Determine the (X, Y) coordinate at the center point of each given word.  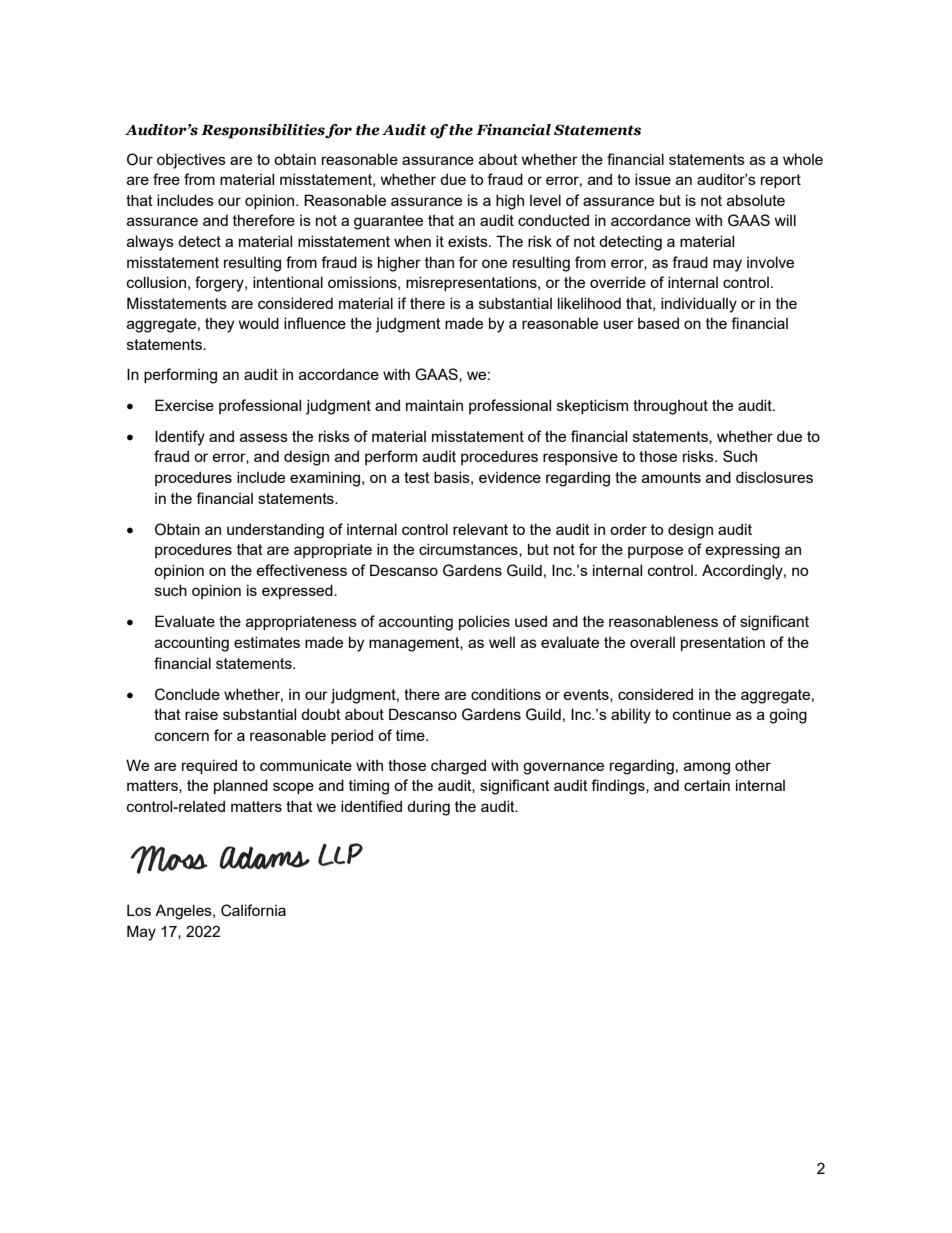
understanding (275, 531)
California (253, 910)
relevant (480, 529)
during (428, 808)
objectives (191, 161)
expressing (742, 551)
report (781, 181)
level (545, 200)
